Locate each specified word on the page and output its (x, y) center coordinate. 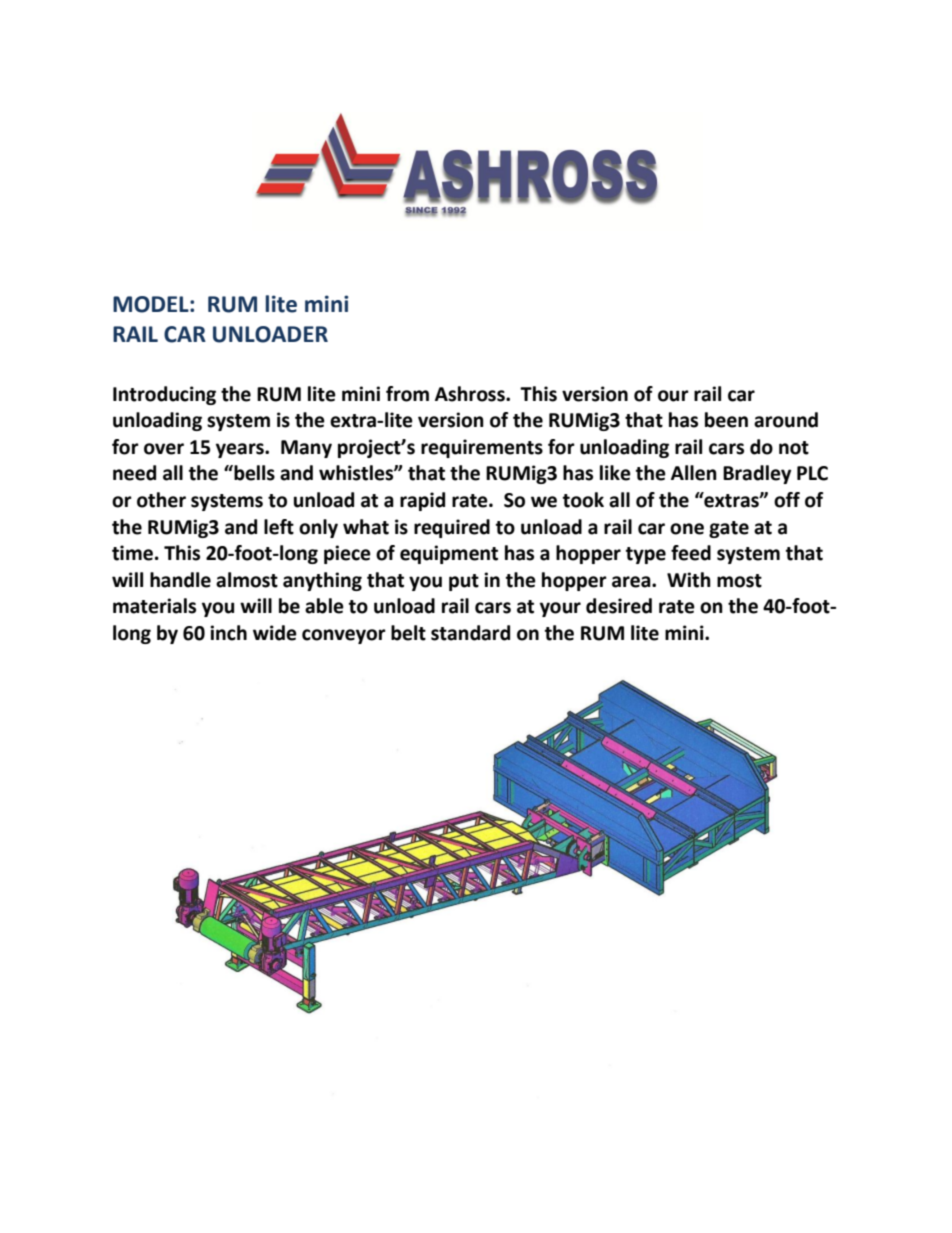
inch (228, 633)
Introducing (164, 395)
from (407, 394)
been (726, 420)
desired (619, 606)
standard (470, 633)
